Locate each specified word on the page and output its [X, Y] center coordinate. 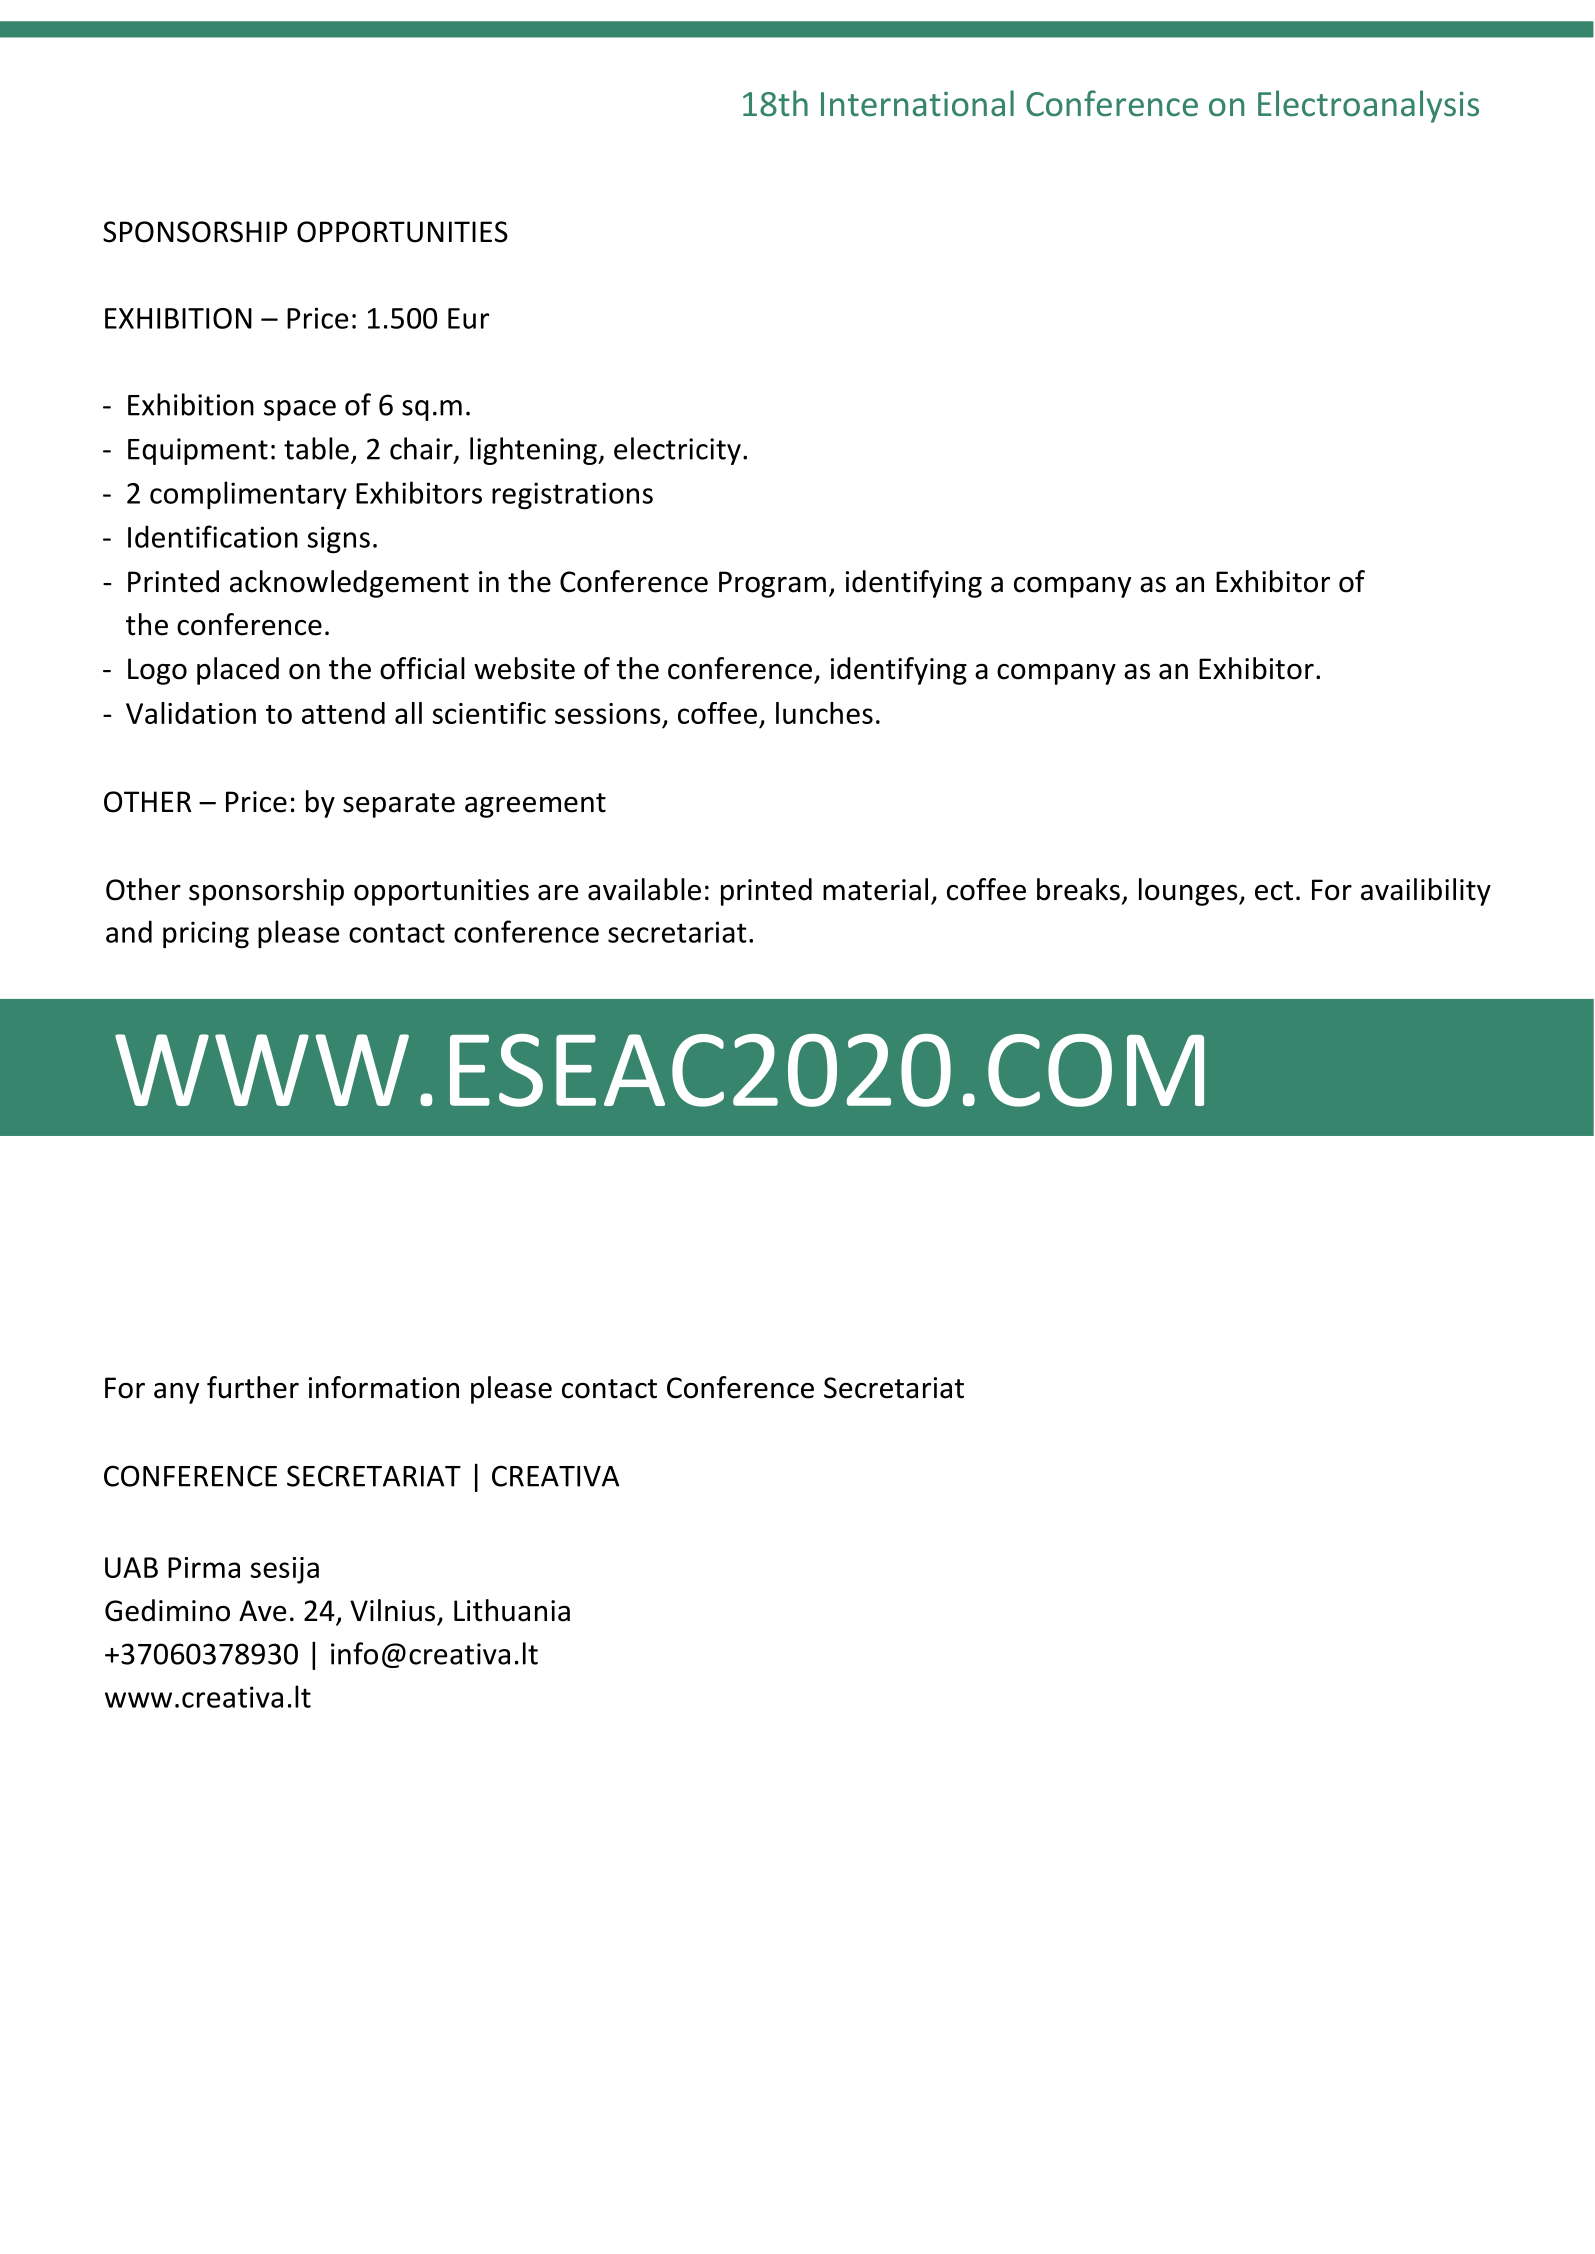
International [917, 103]
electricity [677, 451]
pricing [206, 935]
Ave [262, 1611]
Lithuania [512, 1610]
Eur [468, 318]
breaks [1078, 889]
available [644, 889]
